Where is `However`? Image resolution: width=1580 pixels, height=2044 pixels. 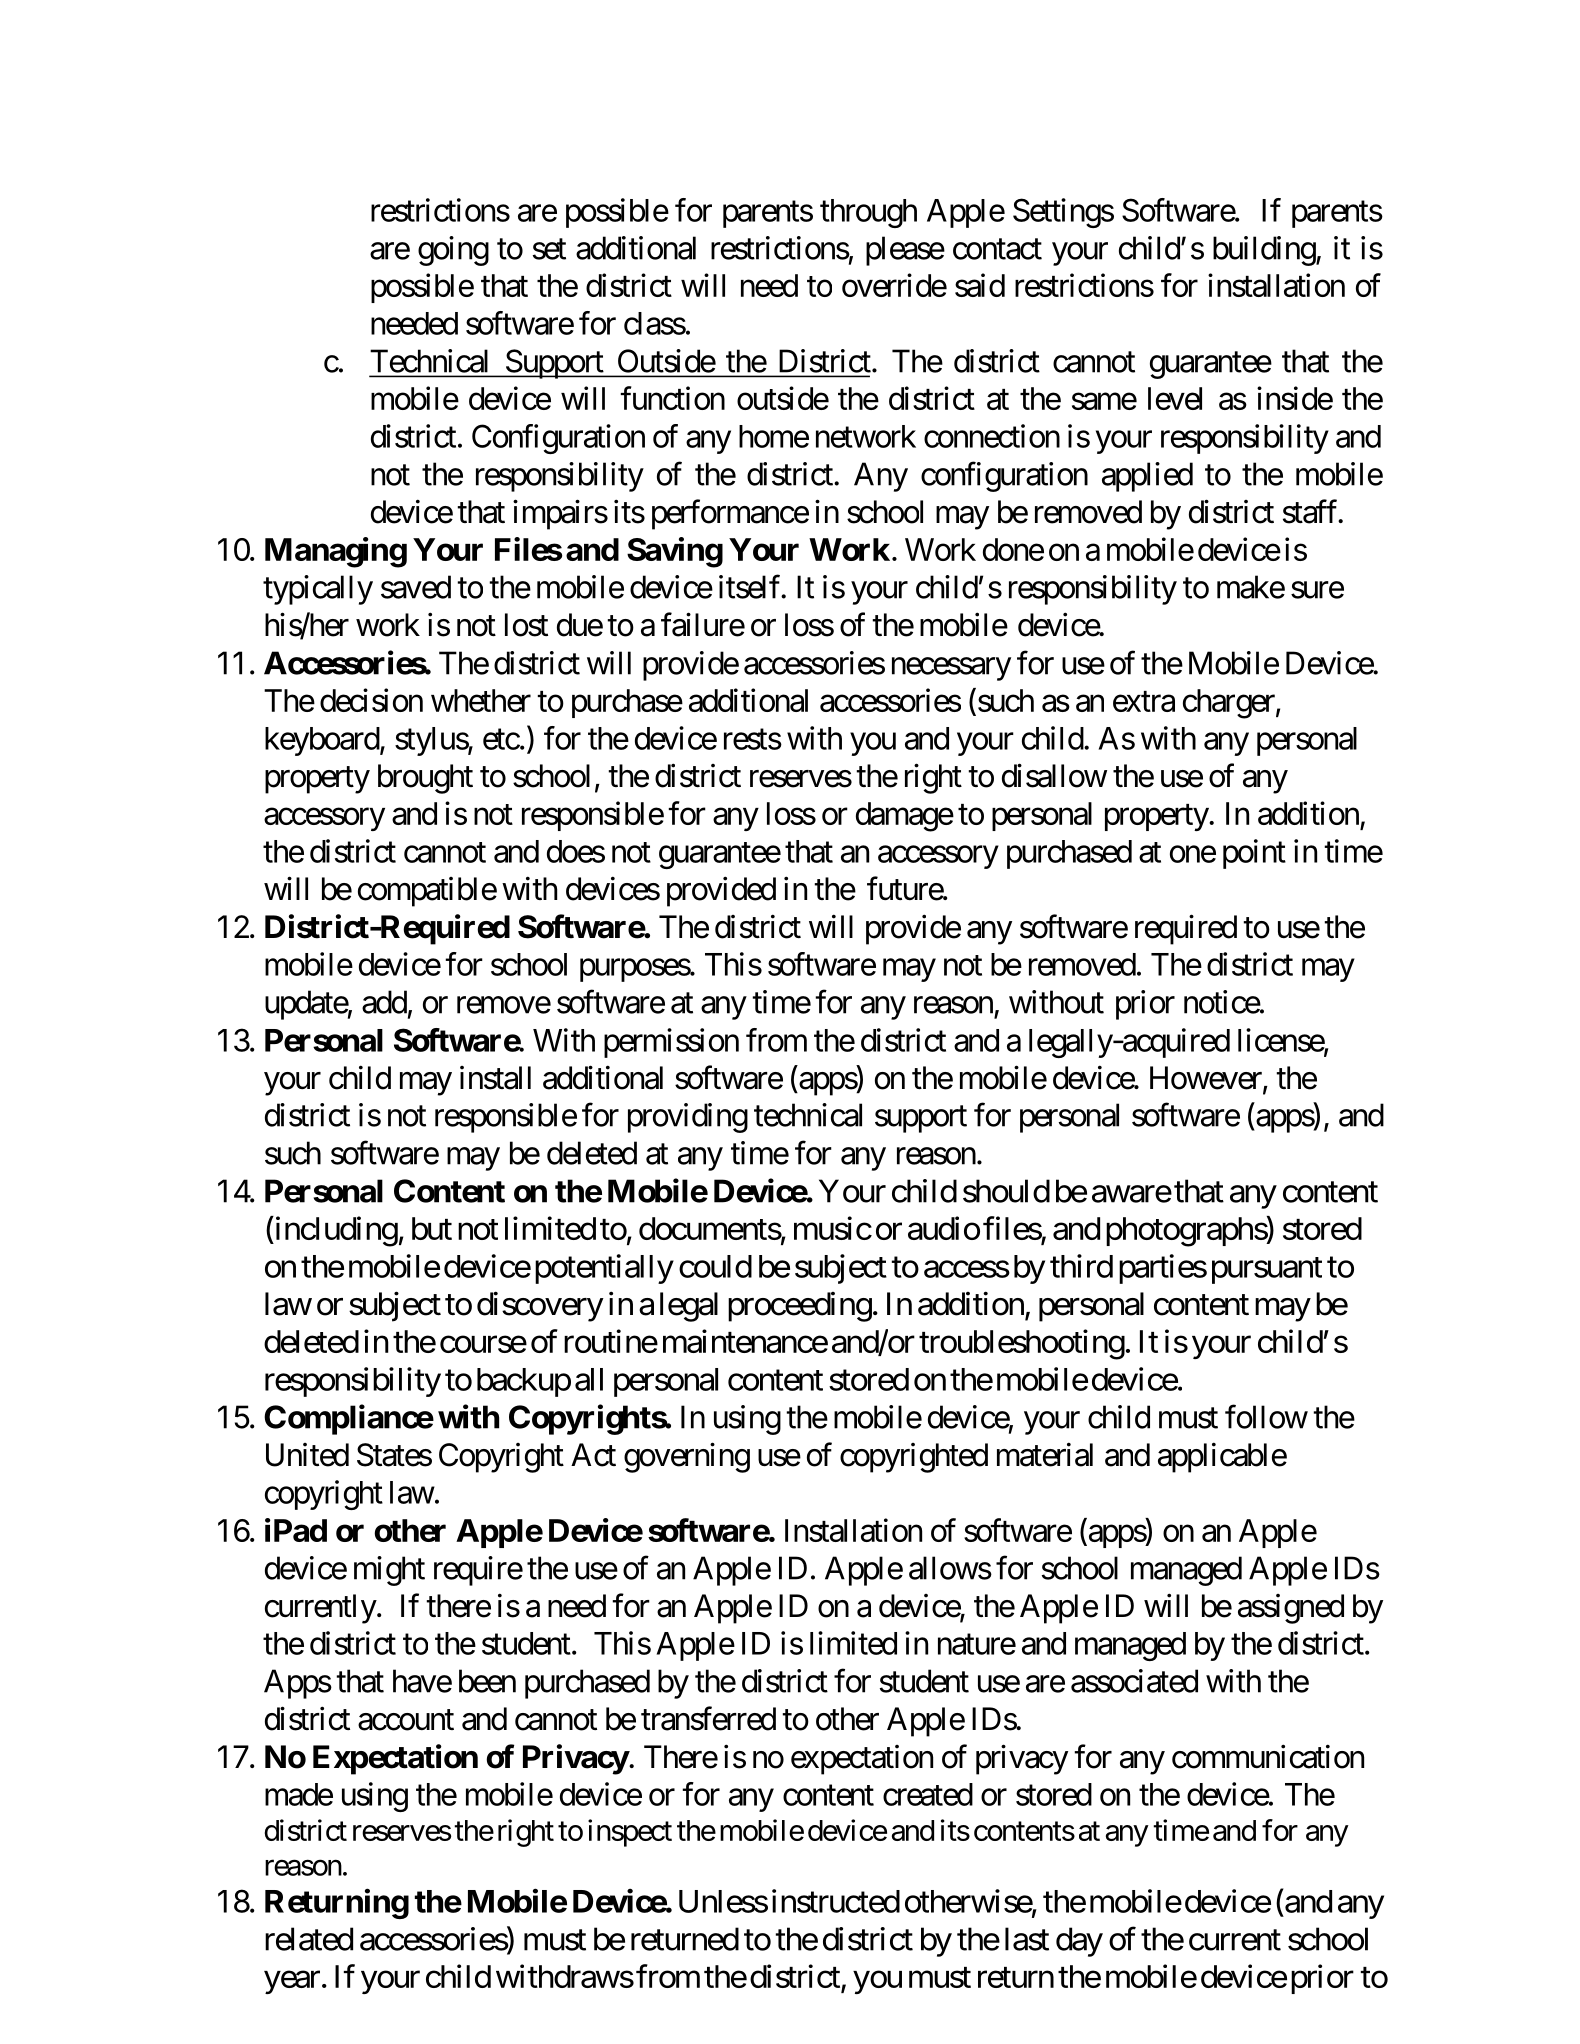
However is located at coordinates (1207, 1079).
